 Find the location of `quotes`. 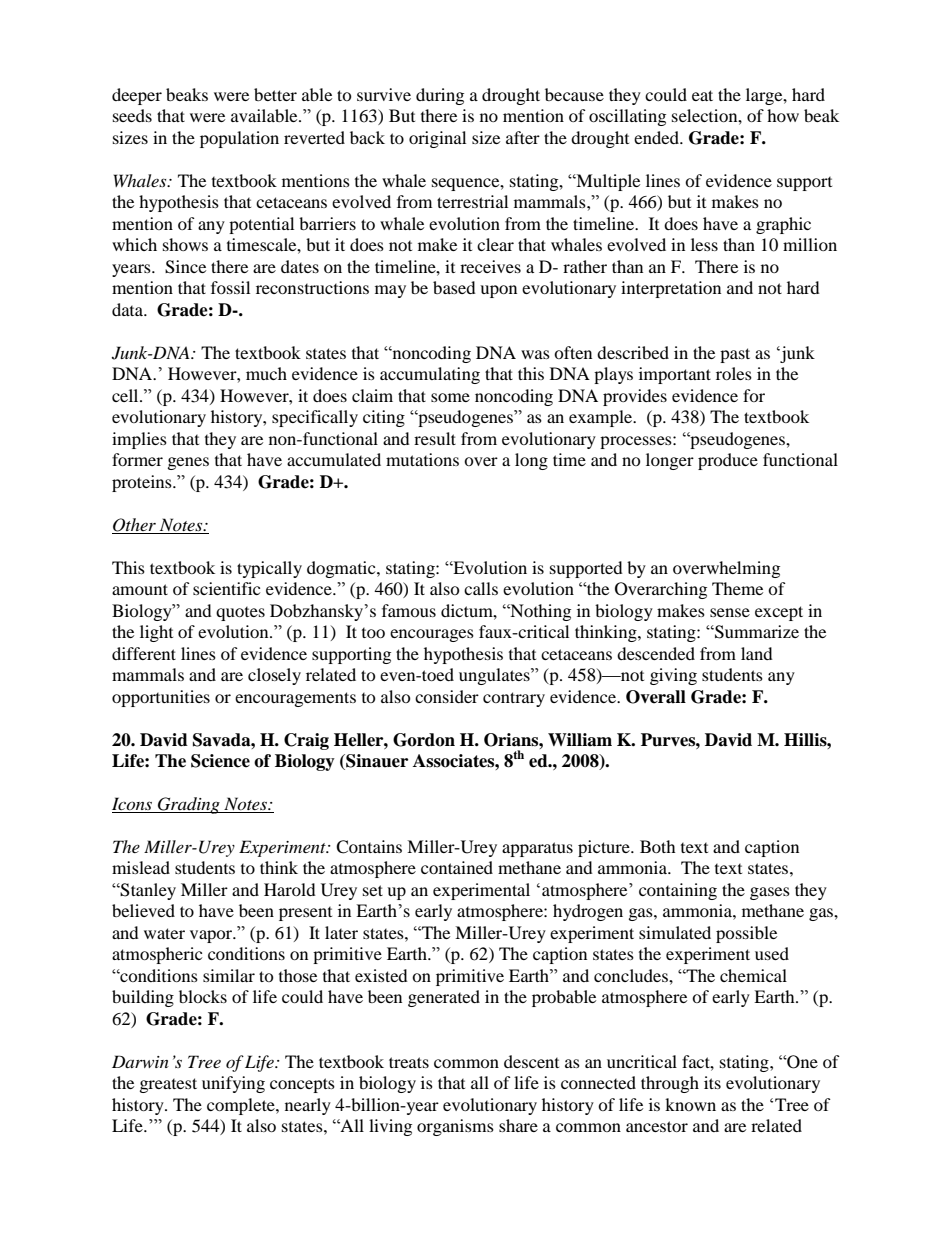

quotes is located at coordinates (240, 614).
